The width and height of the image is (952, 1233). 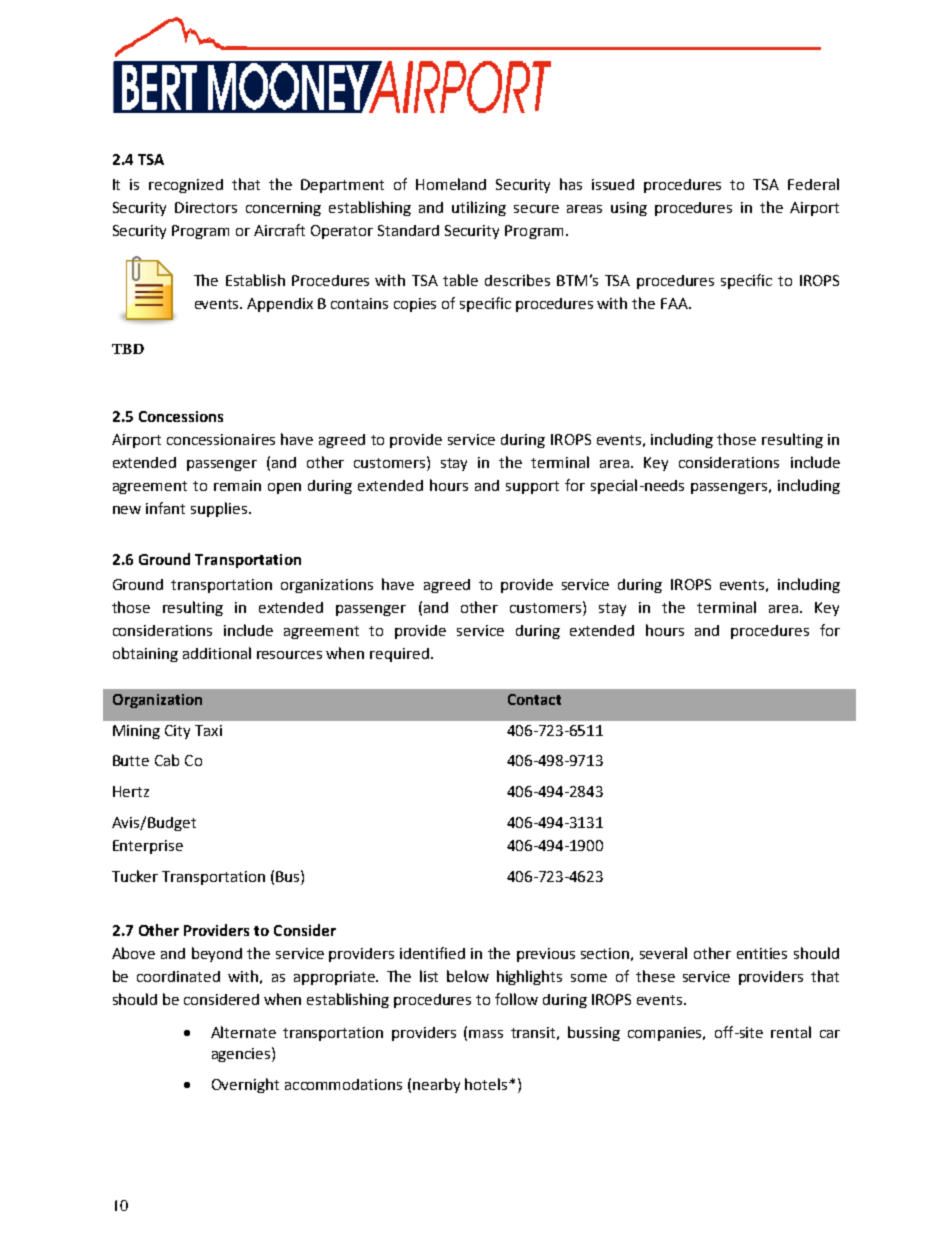 I want to click on Contact, so click(x=534, y=699).
